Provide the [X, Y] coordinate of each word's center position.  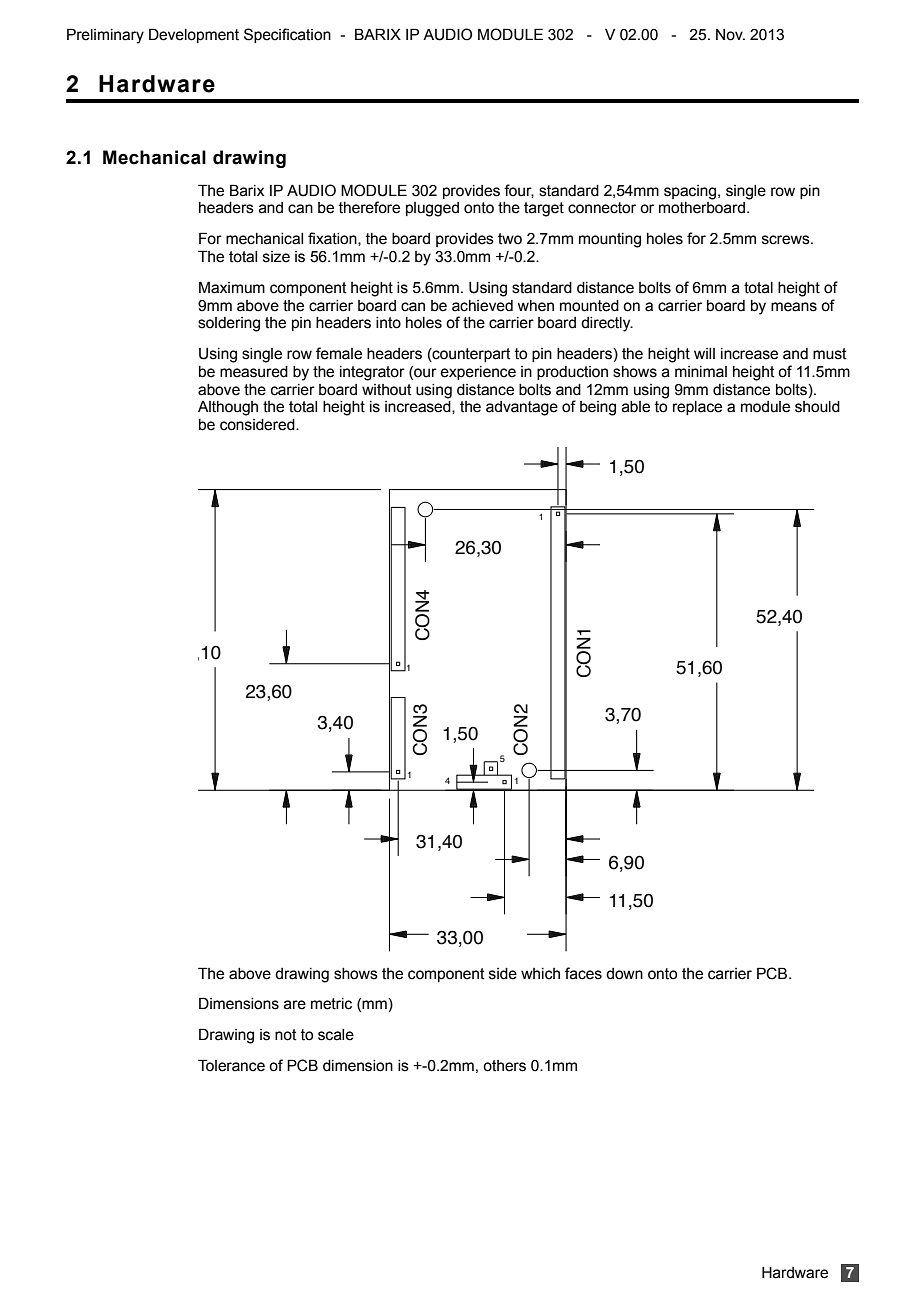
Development [194, 35]
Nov [730, 35]
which [540, 974]
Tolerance [231, 1065]
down [624, 974]
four [519, 191]
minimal [701, 372]
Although [228, 408]
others [504, 1066]
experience [478, 373]
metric [331, 1004]
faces [583, 973]
